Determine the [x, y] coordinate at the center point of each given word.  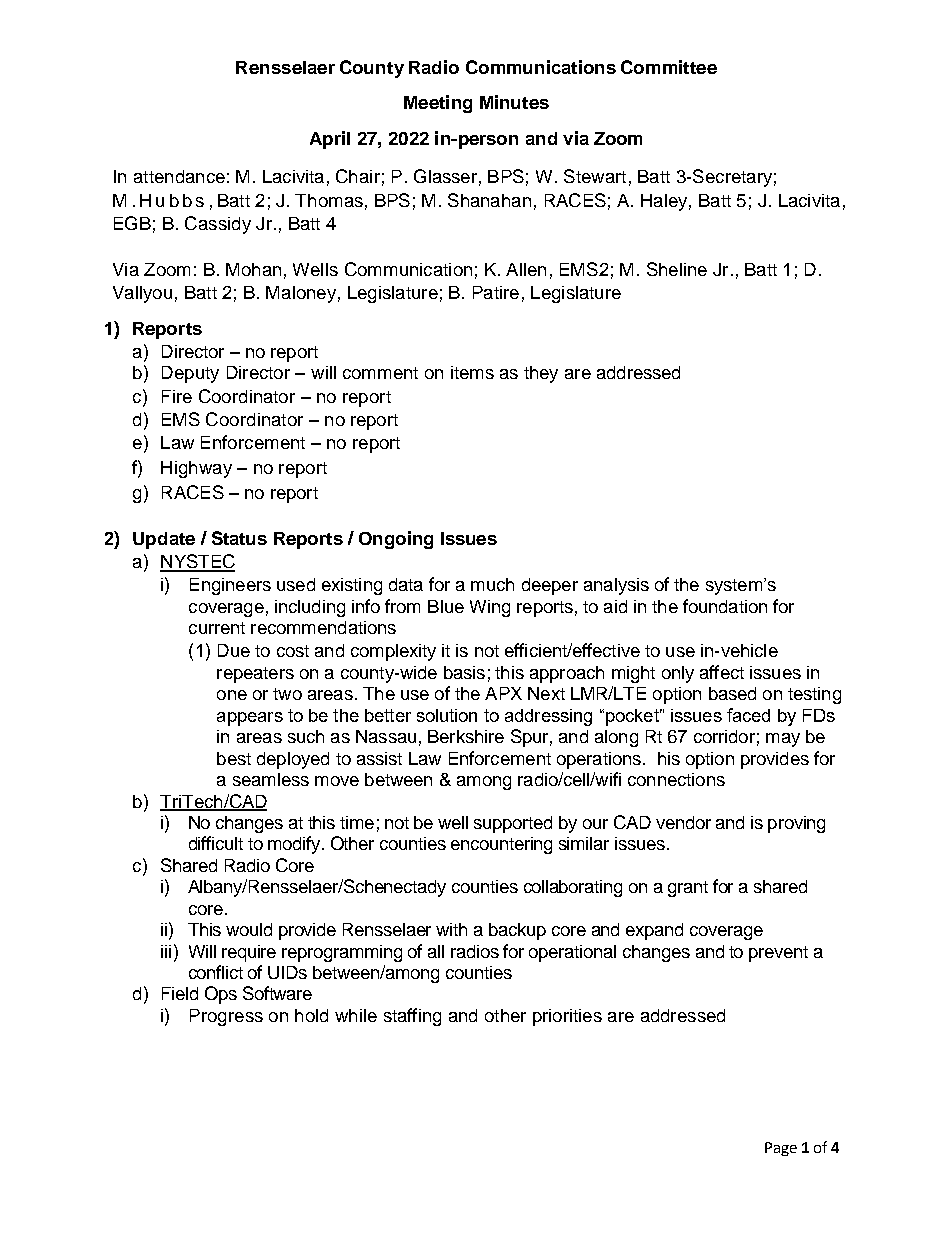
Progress [226, 1017]
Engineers [230, 586]
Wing [490, 608]
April [330, 140]
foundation [725, 606]
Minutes [514, 102]
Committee [669, 67]
